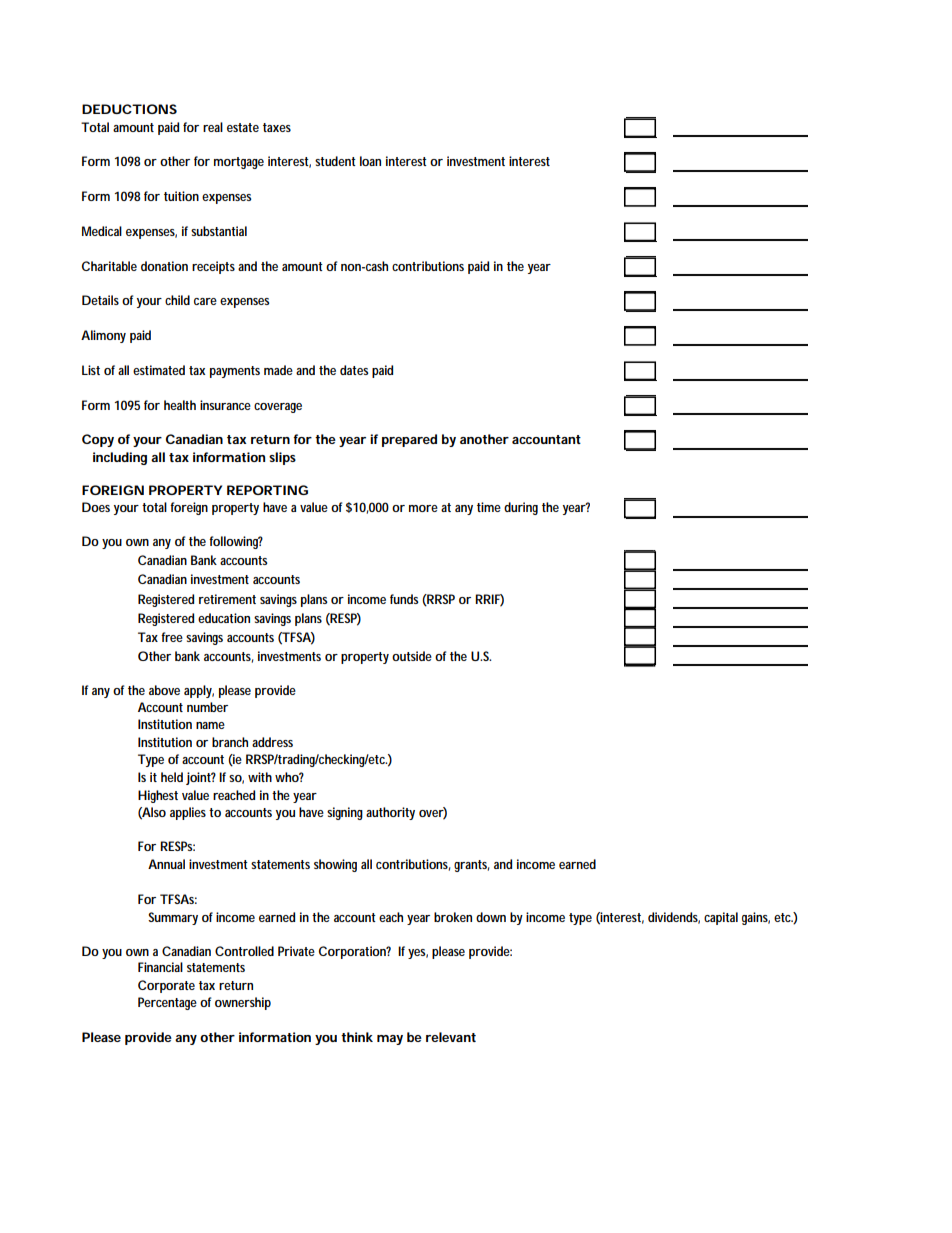 The width and height of the image is (952, 1233). I want to click on relevant, so click(451, 1037).
